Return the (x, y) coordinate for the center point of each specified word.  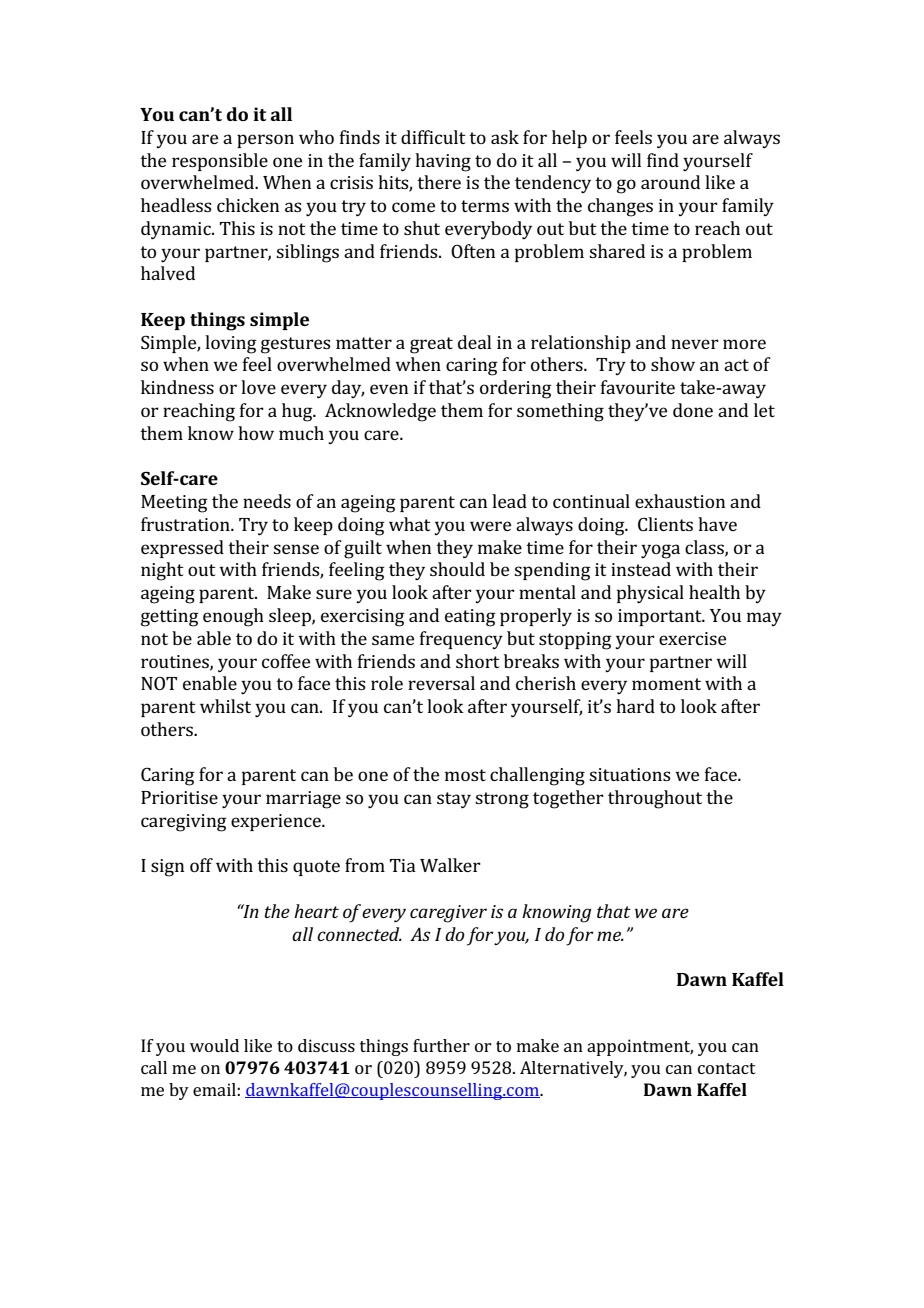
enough (233, 617)
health (714, 592)
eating (470, 618)
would (214, 1045)
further (441, 1045)
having (443, 162)
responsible (220, 162)
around (670, 182)
